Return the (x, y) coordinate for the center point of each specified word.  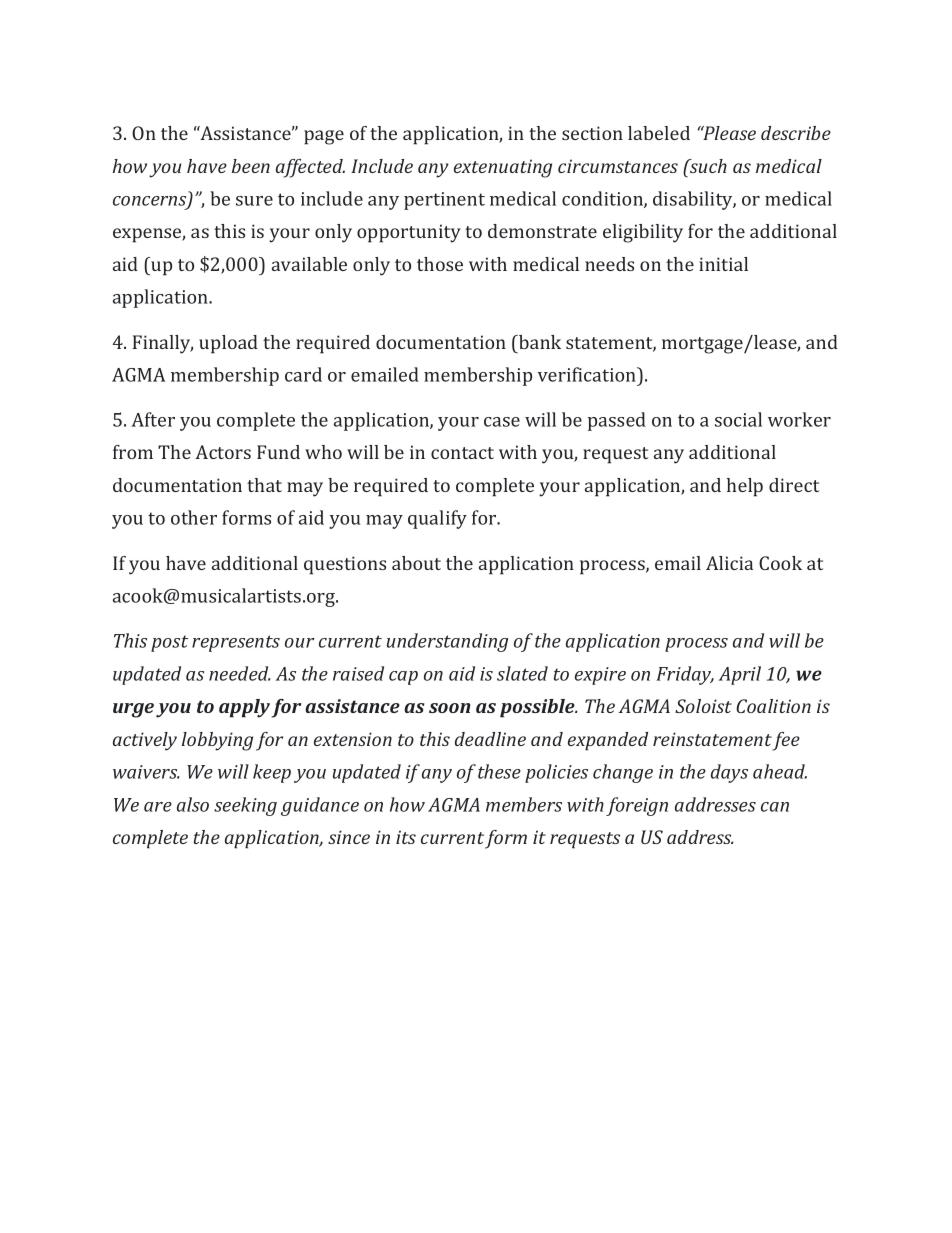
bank (539, 342)
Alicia (729, 563)
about (416, 563)
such (707, 166)
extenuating (503, 168)
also (193, 804)
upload (228, 344)
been (251, 166)
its (406, 837)
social (738, 419)
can (775, 807)
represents (236, 643)
